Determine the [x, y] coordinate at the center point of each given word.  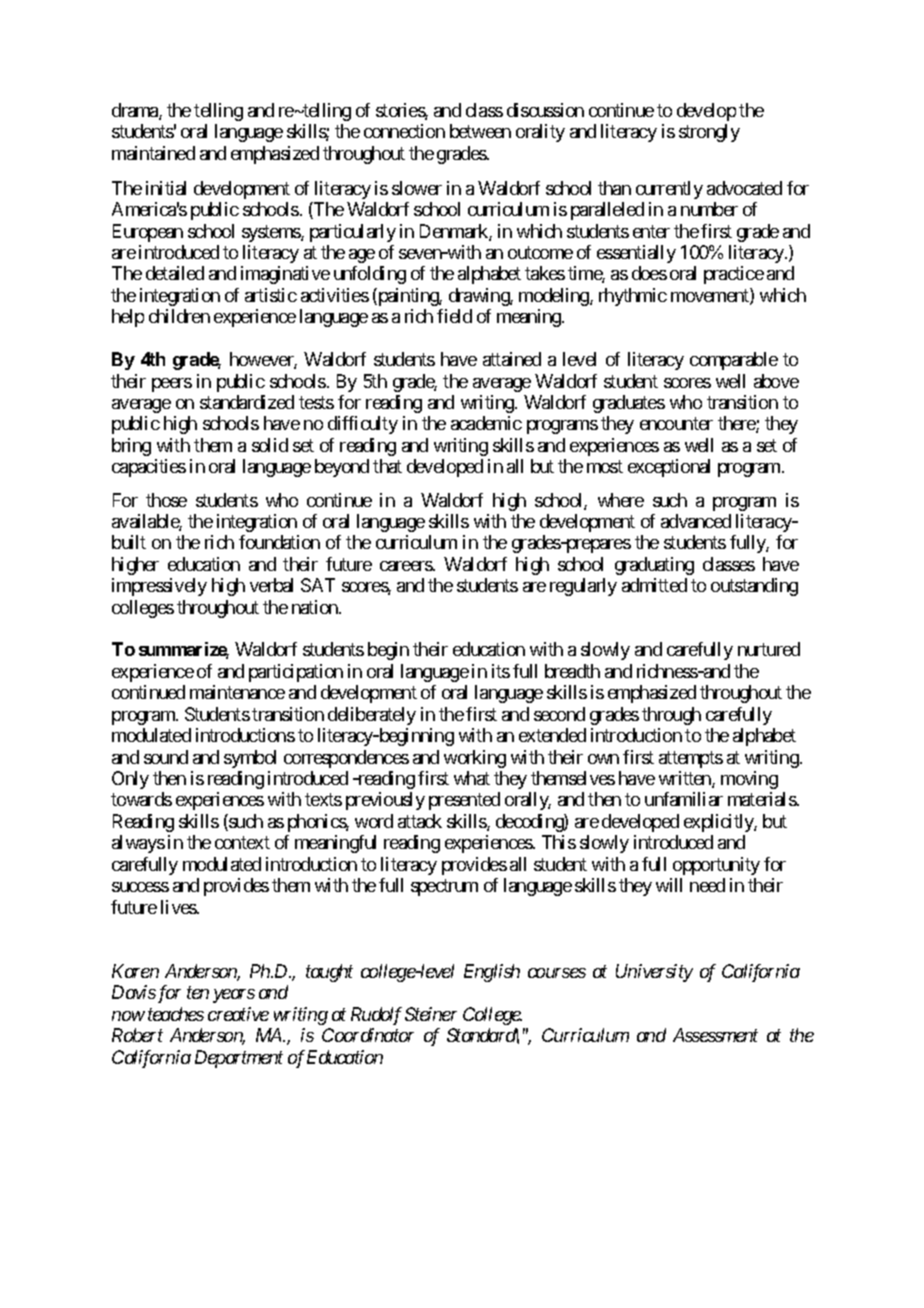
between [480, 131]
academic [486, 423]
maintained [153, 153]
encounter [676, 424]
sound [166, 757]
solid [270, 445]
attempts [691, 759]
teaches [176, 1014]
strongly [709, 133]
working [475, 759]
